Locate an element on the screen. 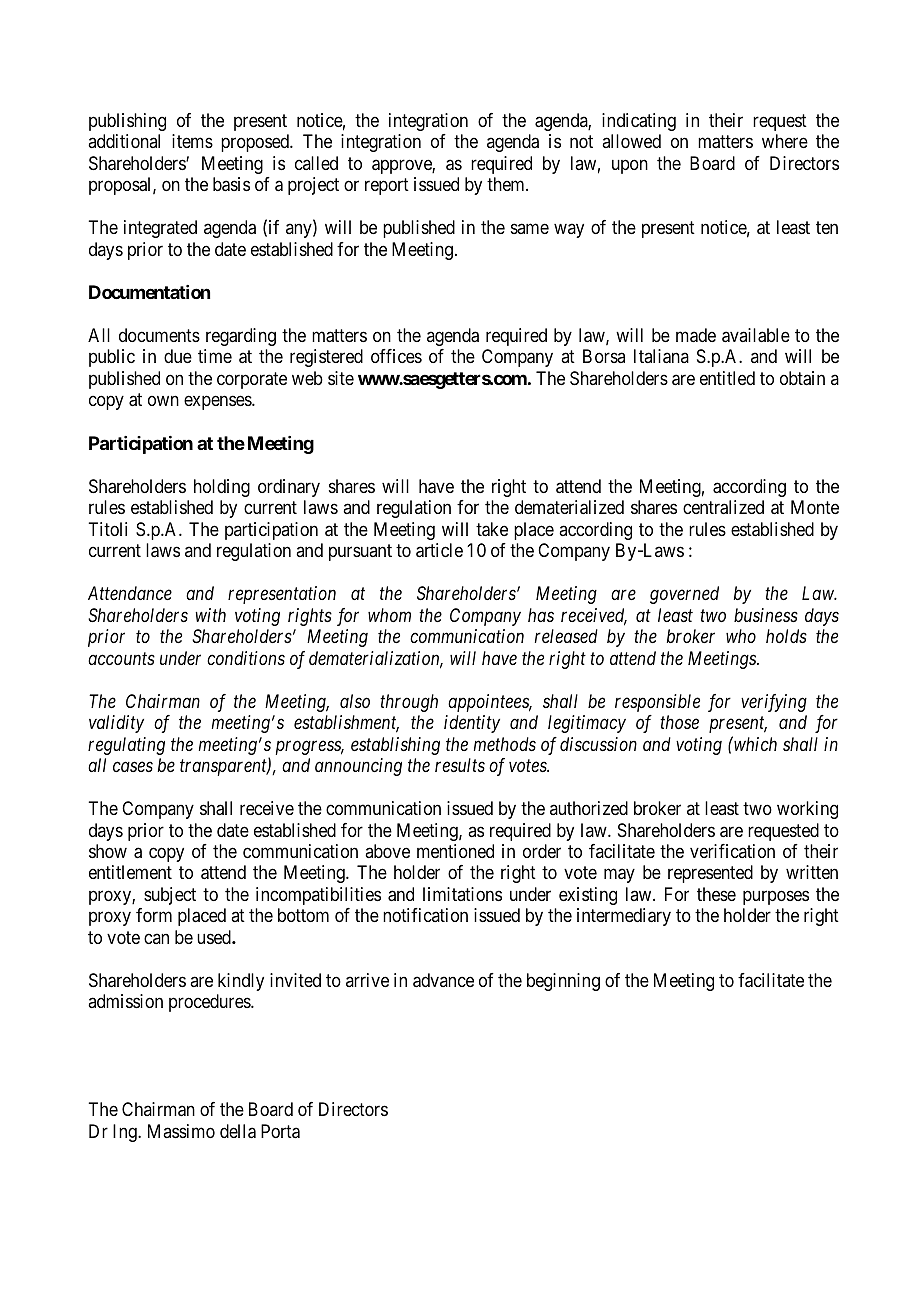  Massimo is located at coordinates (181, 1131).
